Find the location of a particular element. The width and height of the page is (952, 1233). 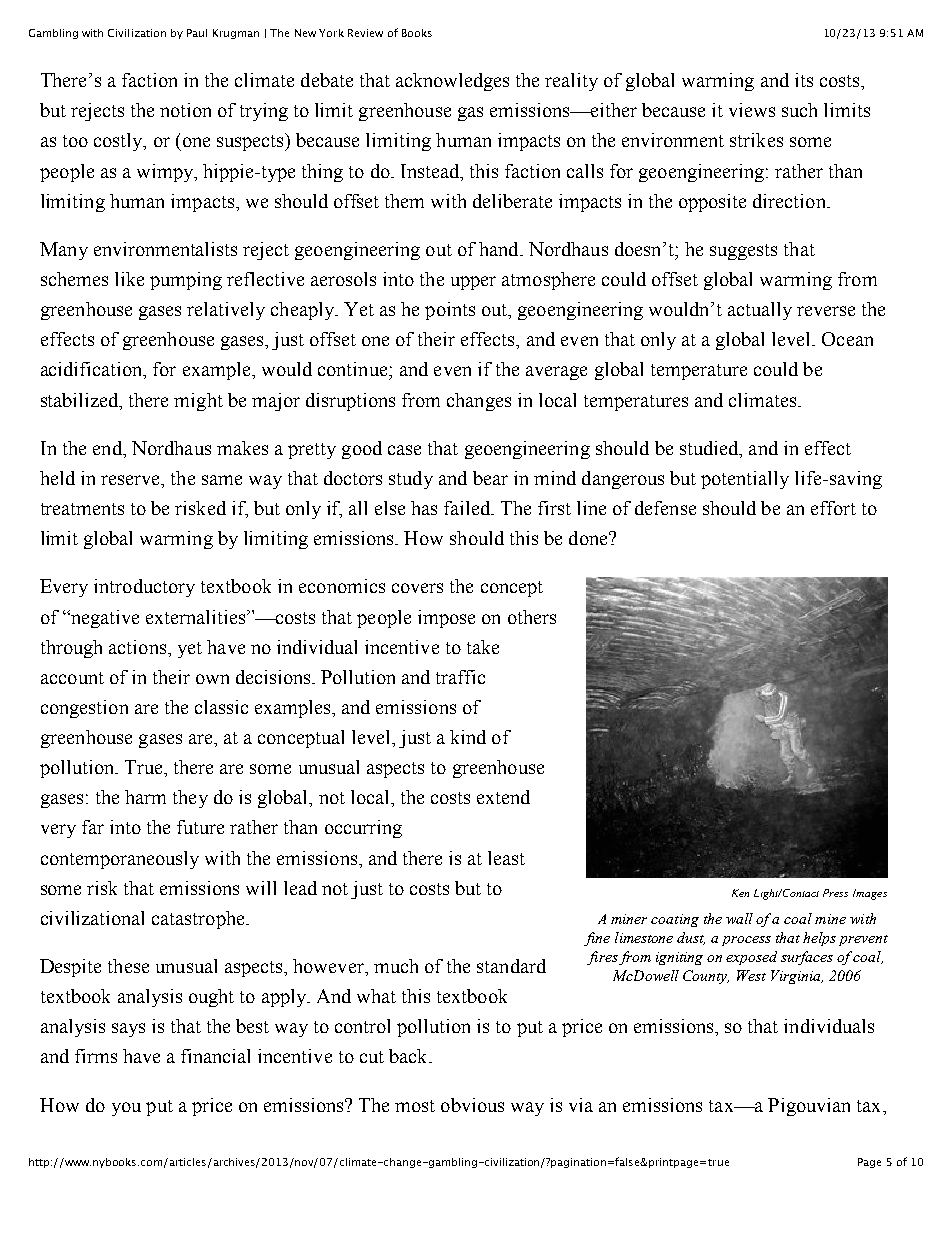

Paul is located at coordinates (197, 33).
